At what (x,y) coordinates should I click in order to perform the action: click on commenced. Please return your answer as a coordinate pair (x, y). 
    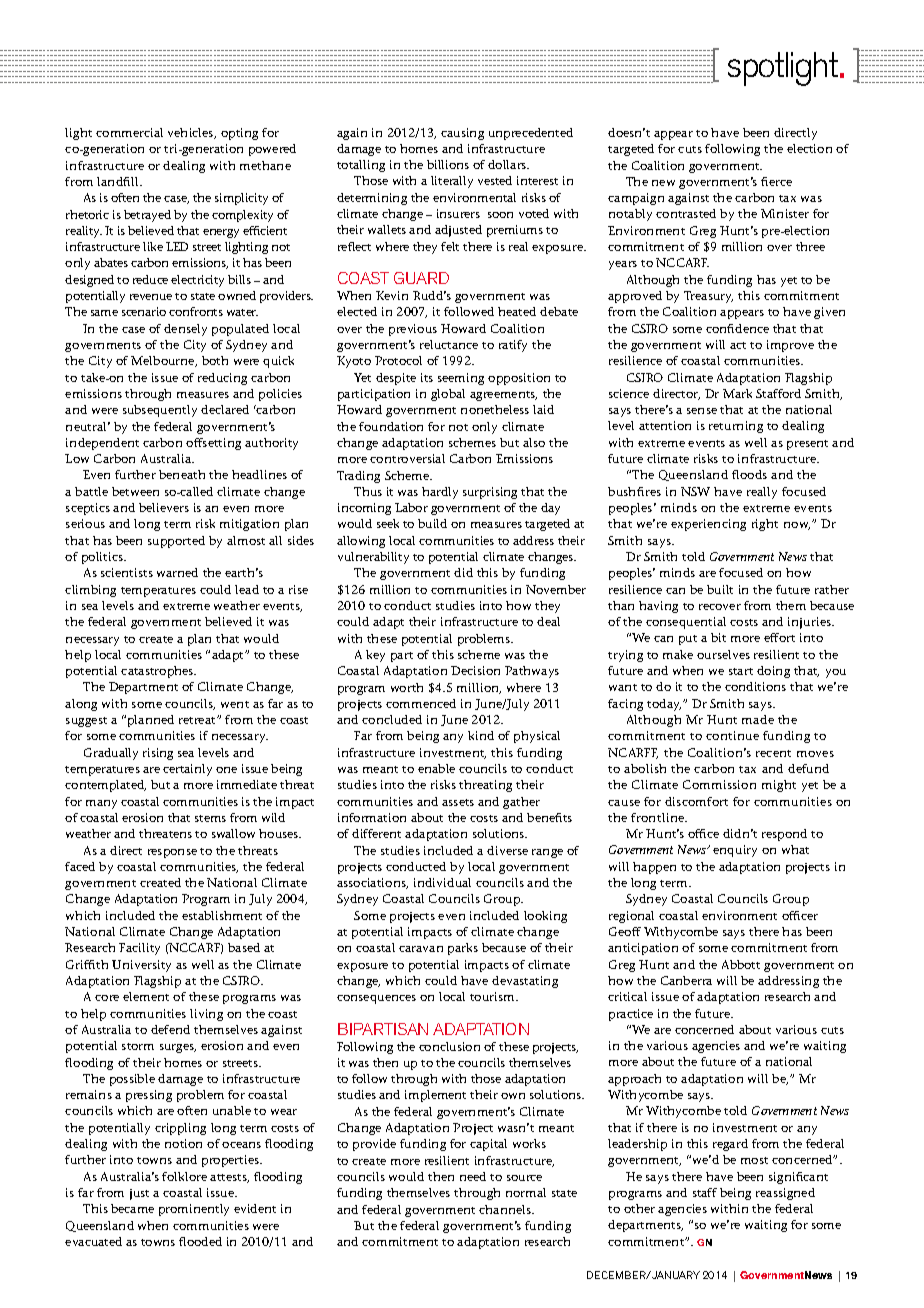
    Looking at the image, I should click on (421, 703).
